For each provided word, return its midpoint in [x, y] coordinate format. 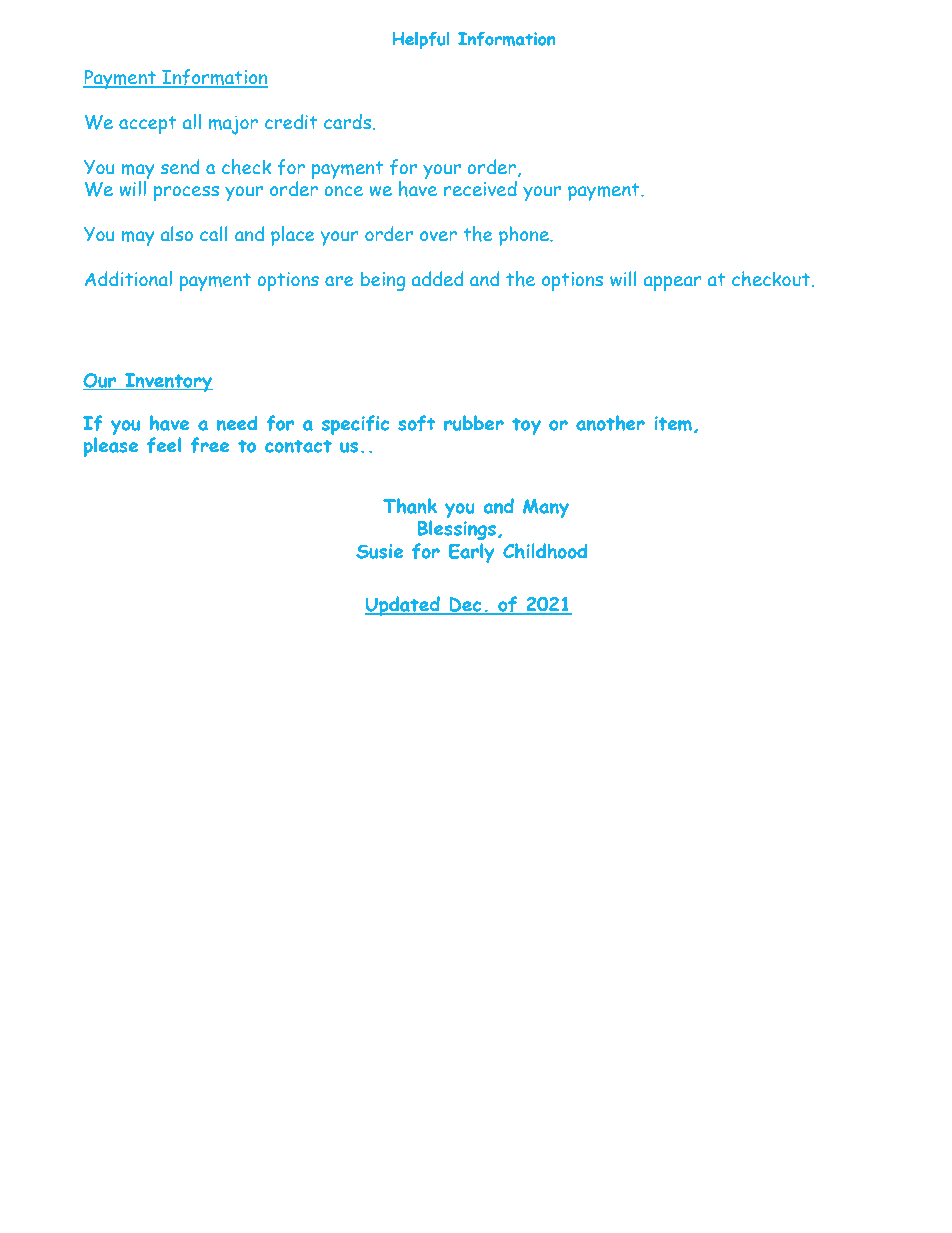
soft [416, 423]
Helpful [421, 41]
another [610, 423]
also [177, 233]
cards [349, 122]
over [438, 236]
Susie [379, 551]
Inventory [168, 382]
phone [525, 236]
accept [147, 125]
